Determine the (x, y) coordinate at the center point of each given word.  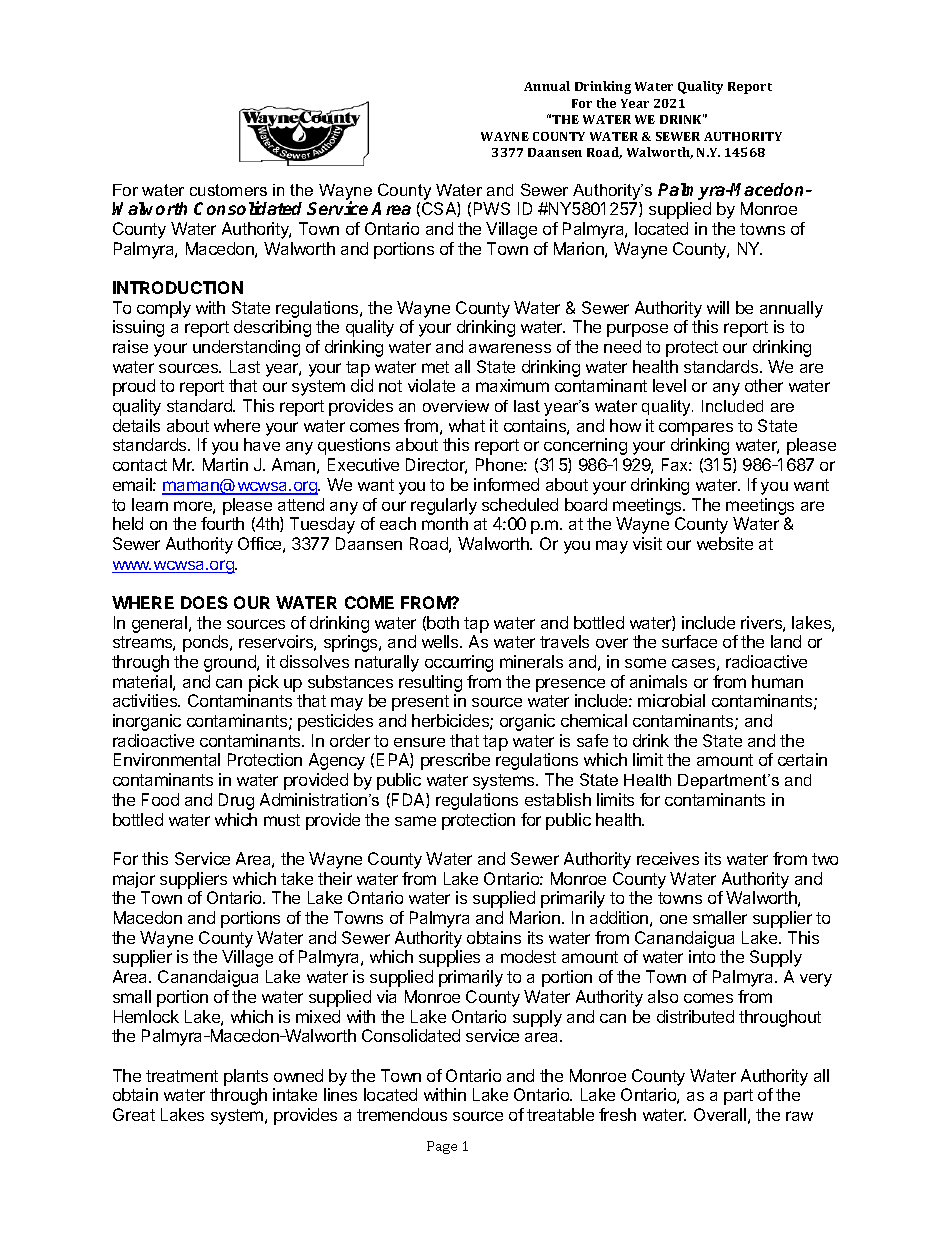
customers (228, 190)
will (718, 307)
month (445, 523)
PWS (492, 208)
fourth (222, 523)
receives (668, 858)
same (415, 821)
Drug (236, 801)
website (725, 543)
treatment (182, 1076)
